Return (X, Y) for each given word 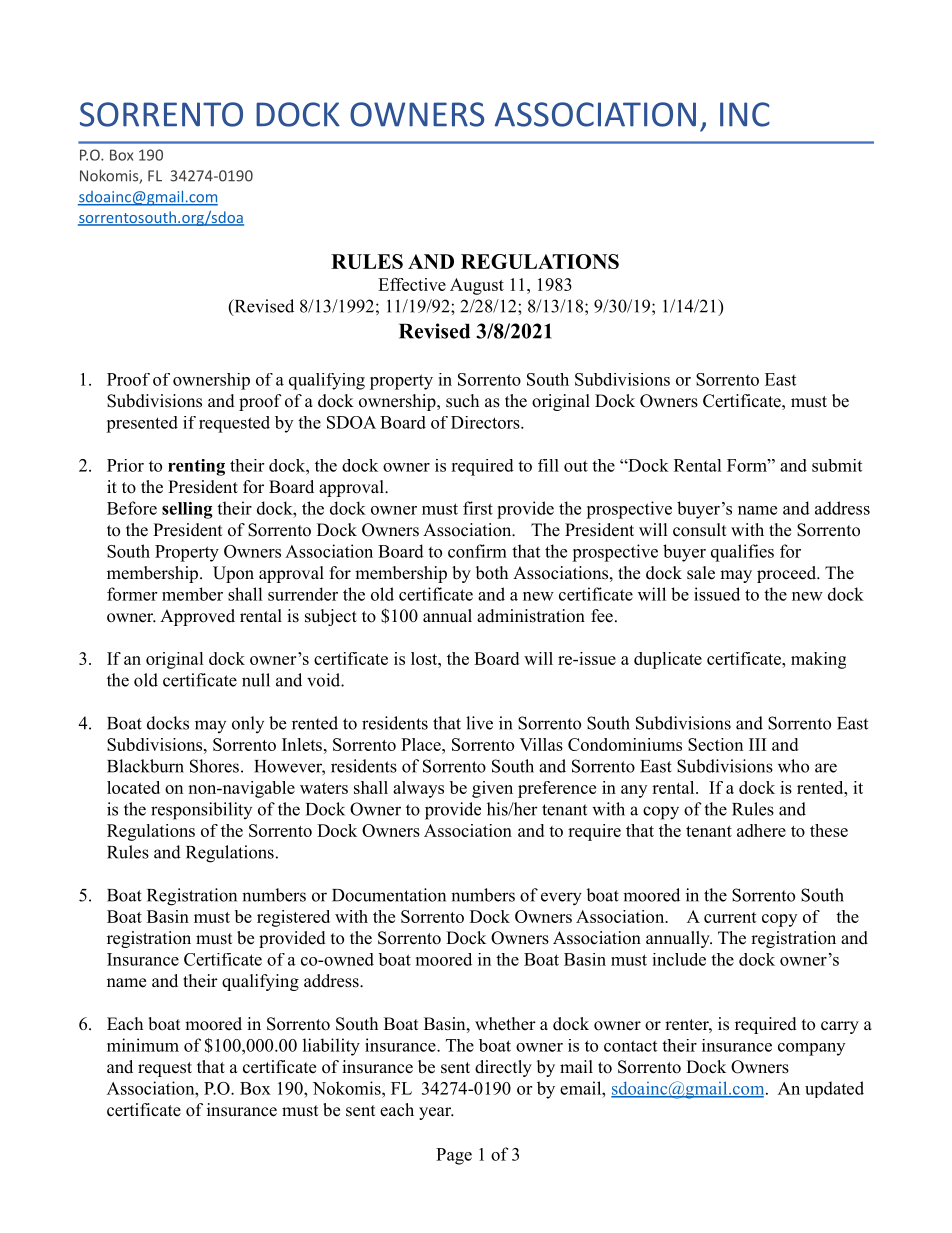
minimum (143, 1045)
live (479, 723)
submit (837, 465)
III (757, 744)
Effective (412, 284)
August (477, 286)
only (248, 724)
